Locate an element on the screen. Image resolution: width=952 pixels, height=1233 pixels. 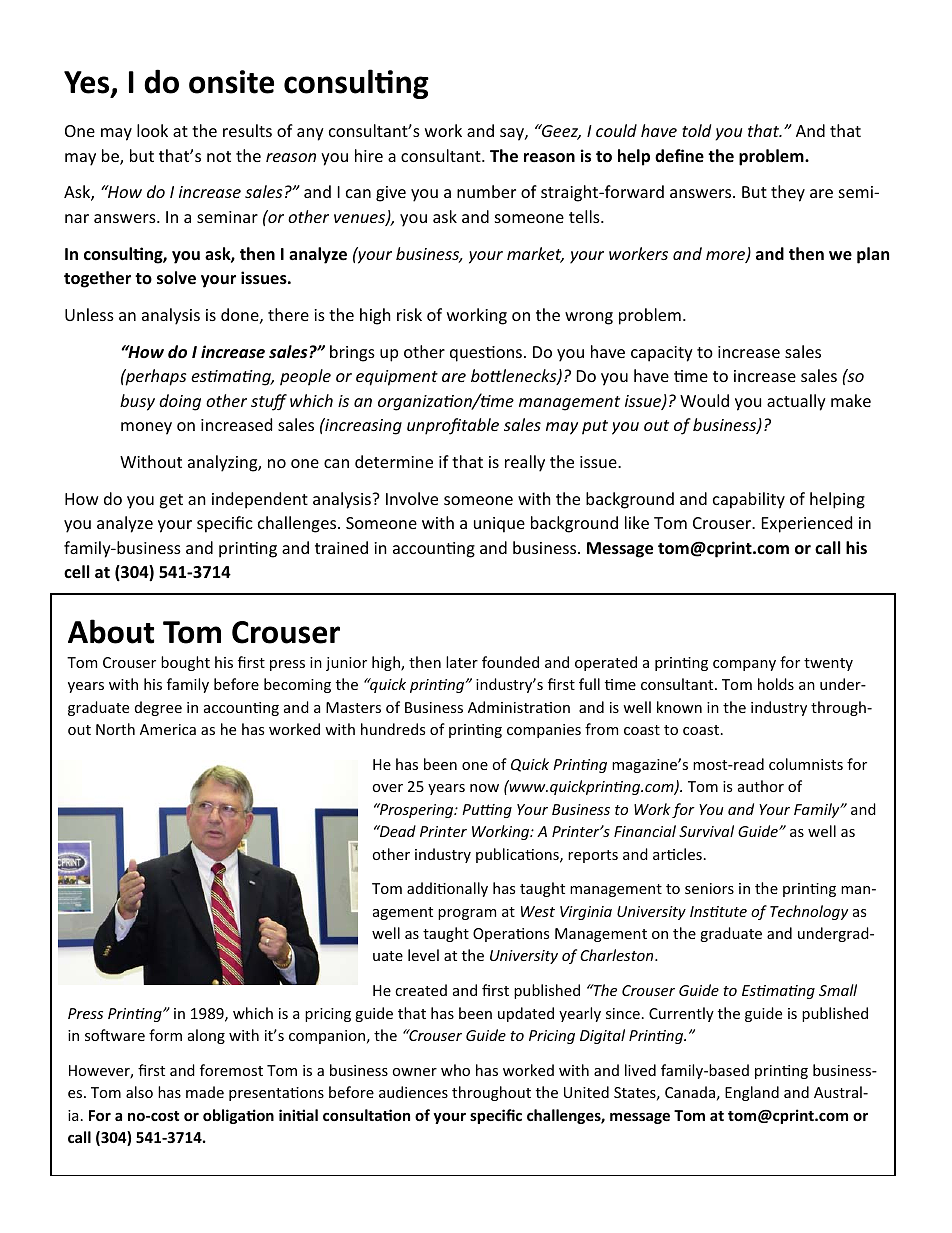
told is located at coordinates (696, 130).
